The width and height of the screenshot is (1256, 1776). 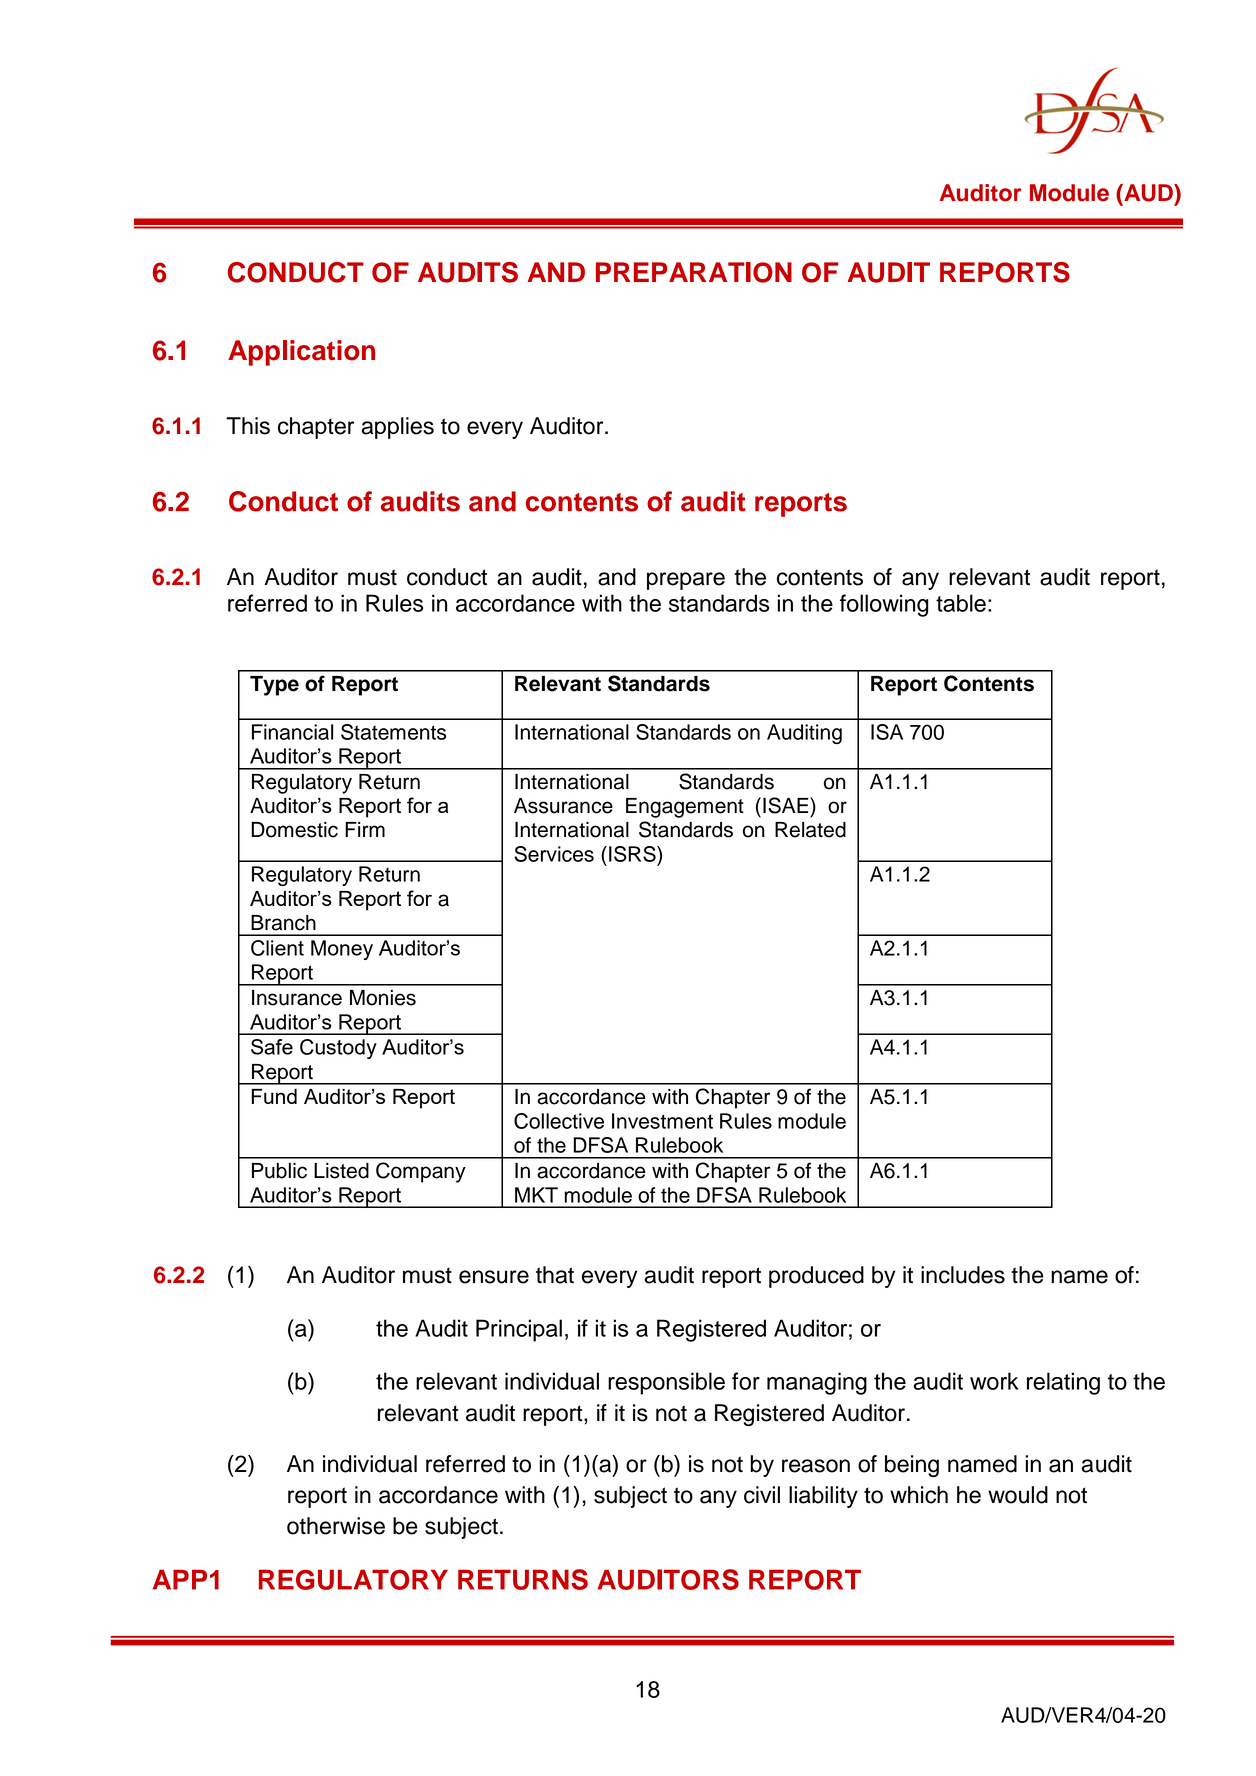 I want to click on following, so click(x=884, y=605).
